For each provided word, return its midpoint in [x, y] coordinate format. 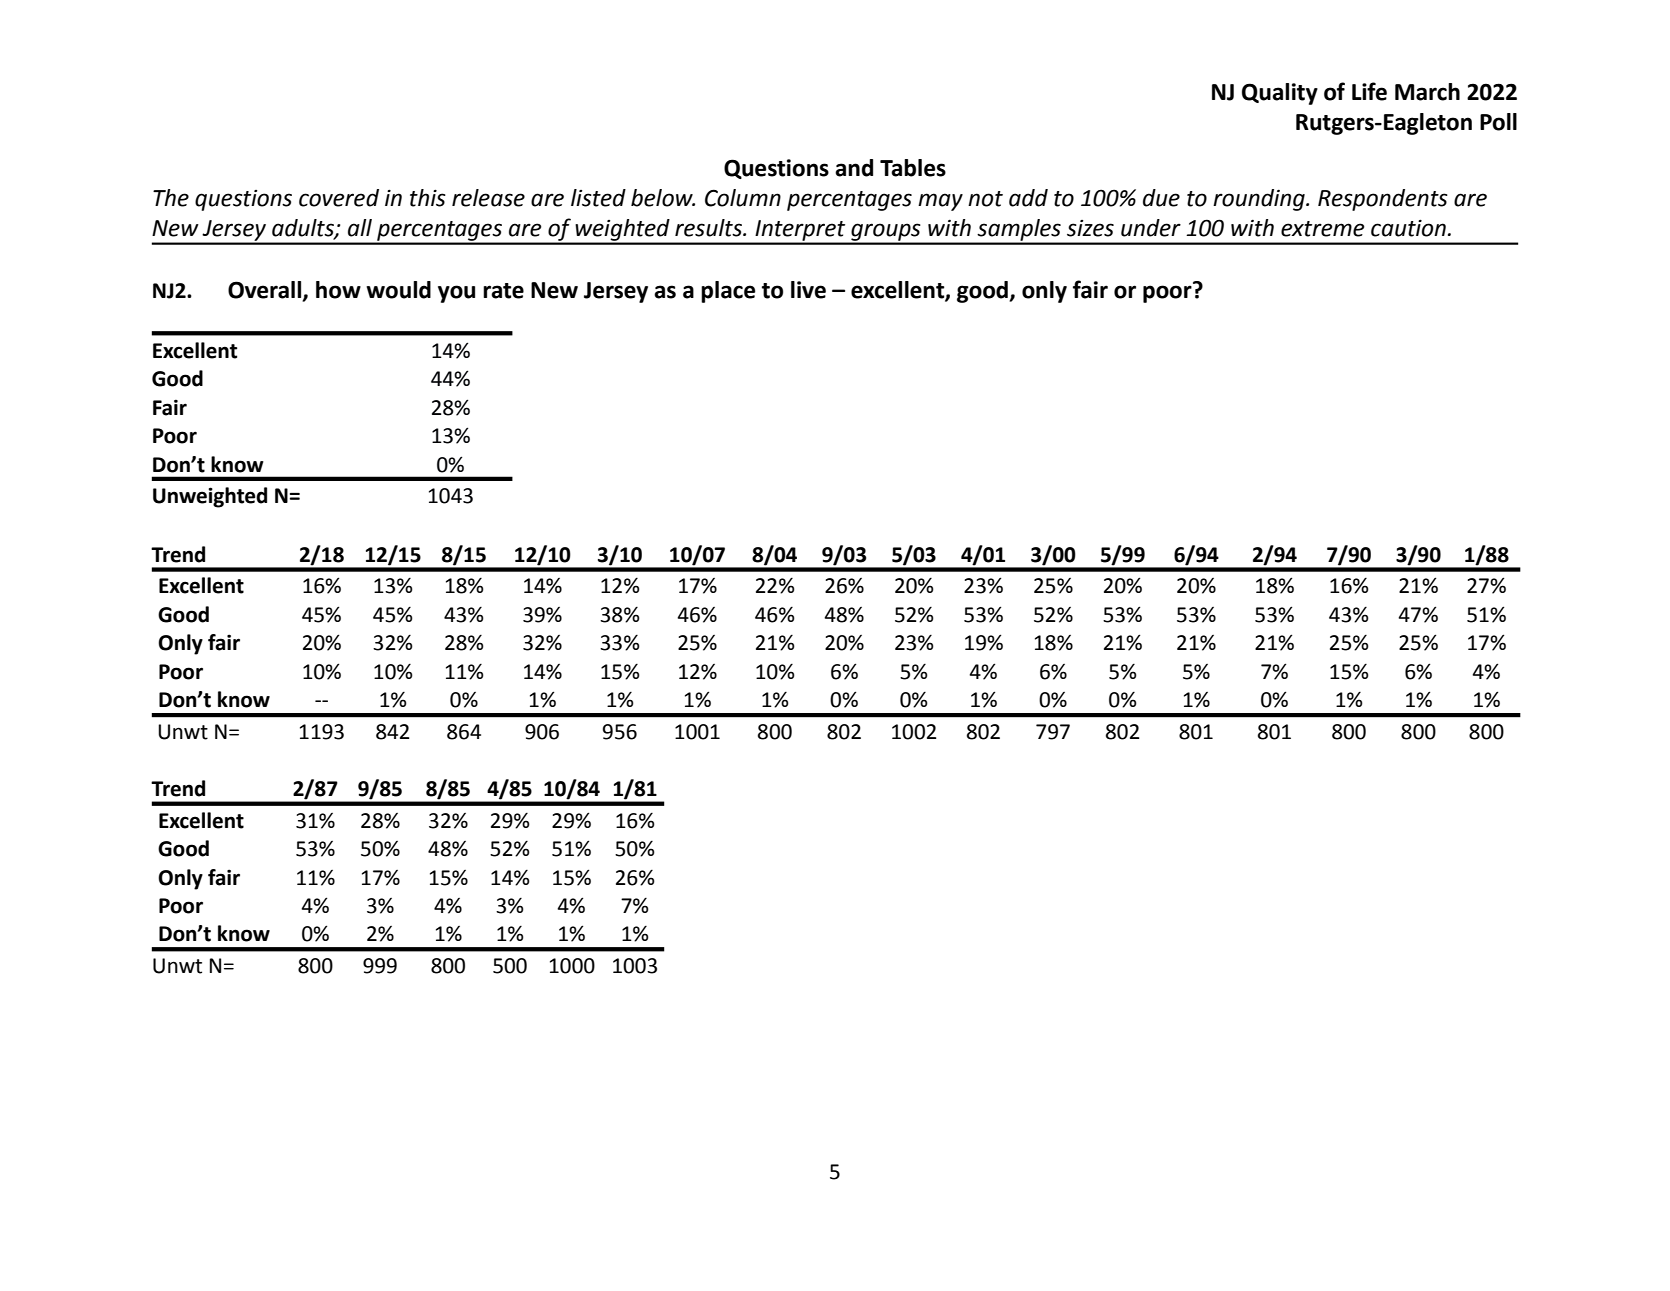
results [709, 228]
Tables [913, 168]
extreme [1322, 229]
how [338, 290]
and [854, 168]
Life [1369, 91]
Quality [1280, 94]
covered [339, 198]
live [808, 290]
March [1427, 92]
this [428, 198]
